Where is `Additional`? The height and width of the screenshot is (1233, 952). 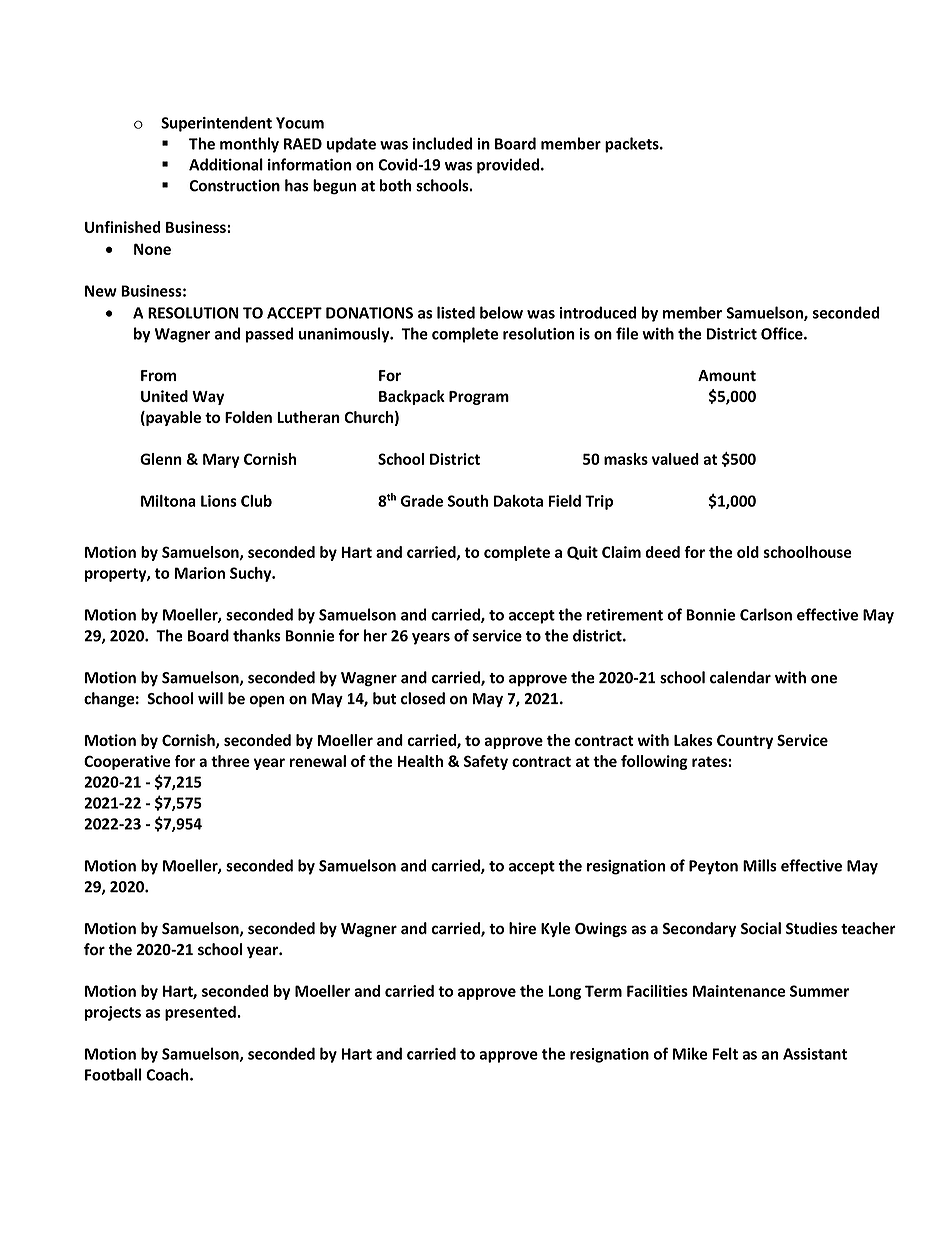
Additional is located at coordinates (226, 164).
